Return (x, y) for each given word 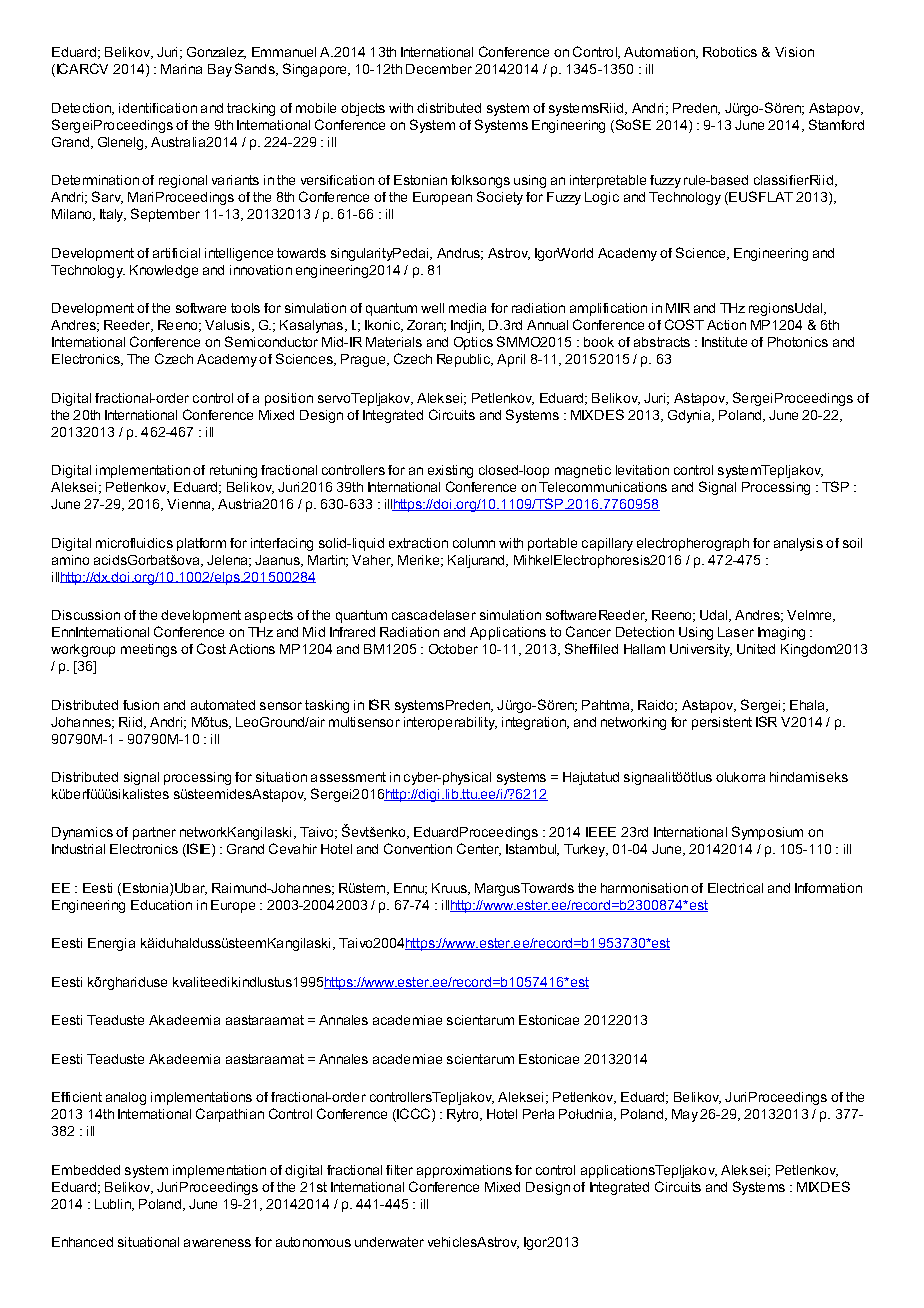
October (453, 649)
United (756, 649)
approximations (464, 1171)
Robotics (730, 52)
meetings (149, 650)
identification (158, 108)
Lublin (114, 1205)
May (685, 1115)
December (439, 69)
